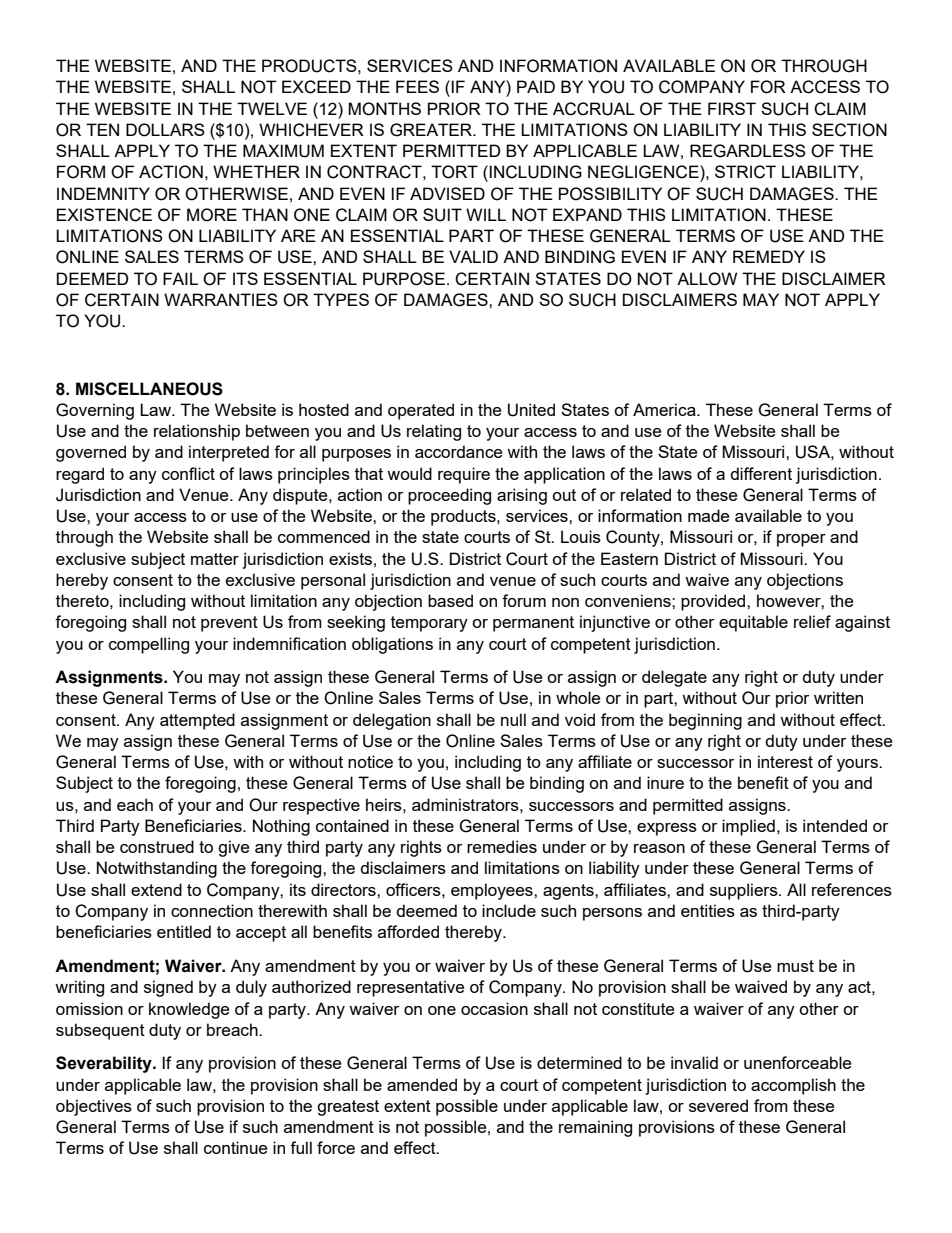  I want to click on FIRST, so click(732, 108).
